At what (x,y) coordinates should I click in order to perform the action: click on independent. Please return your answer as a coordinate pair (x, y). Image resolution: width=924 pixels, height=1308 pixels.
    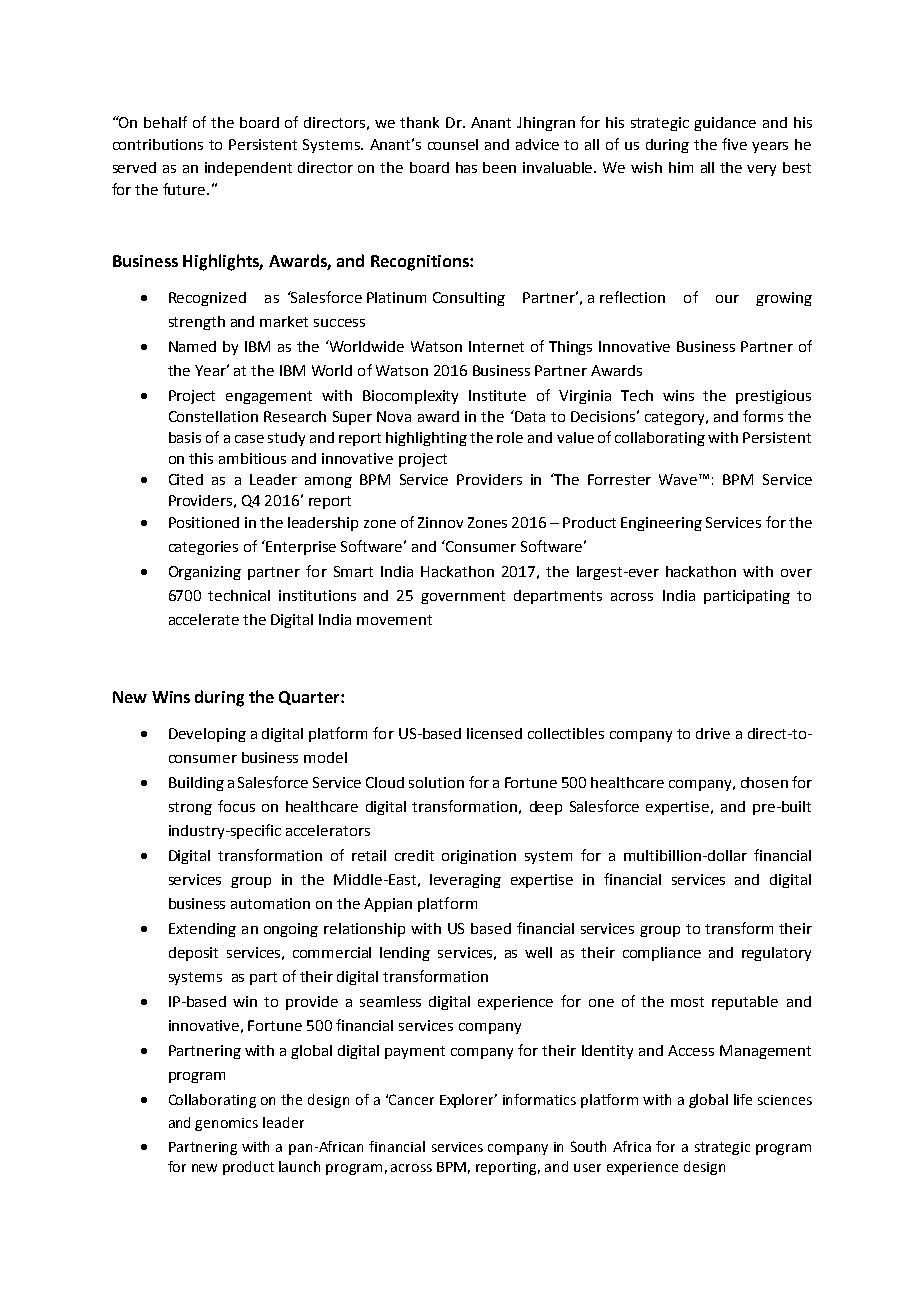
    Looking at the image, I should click on (248, 169).
